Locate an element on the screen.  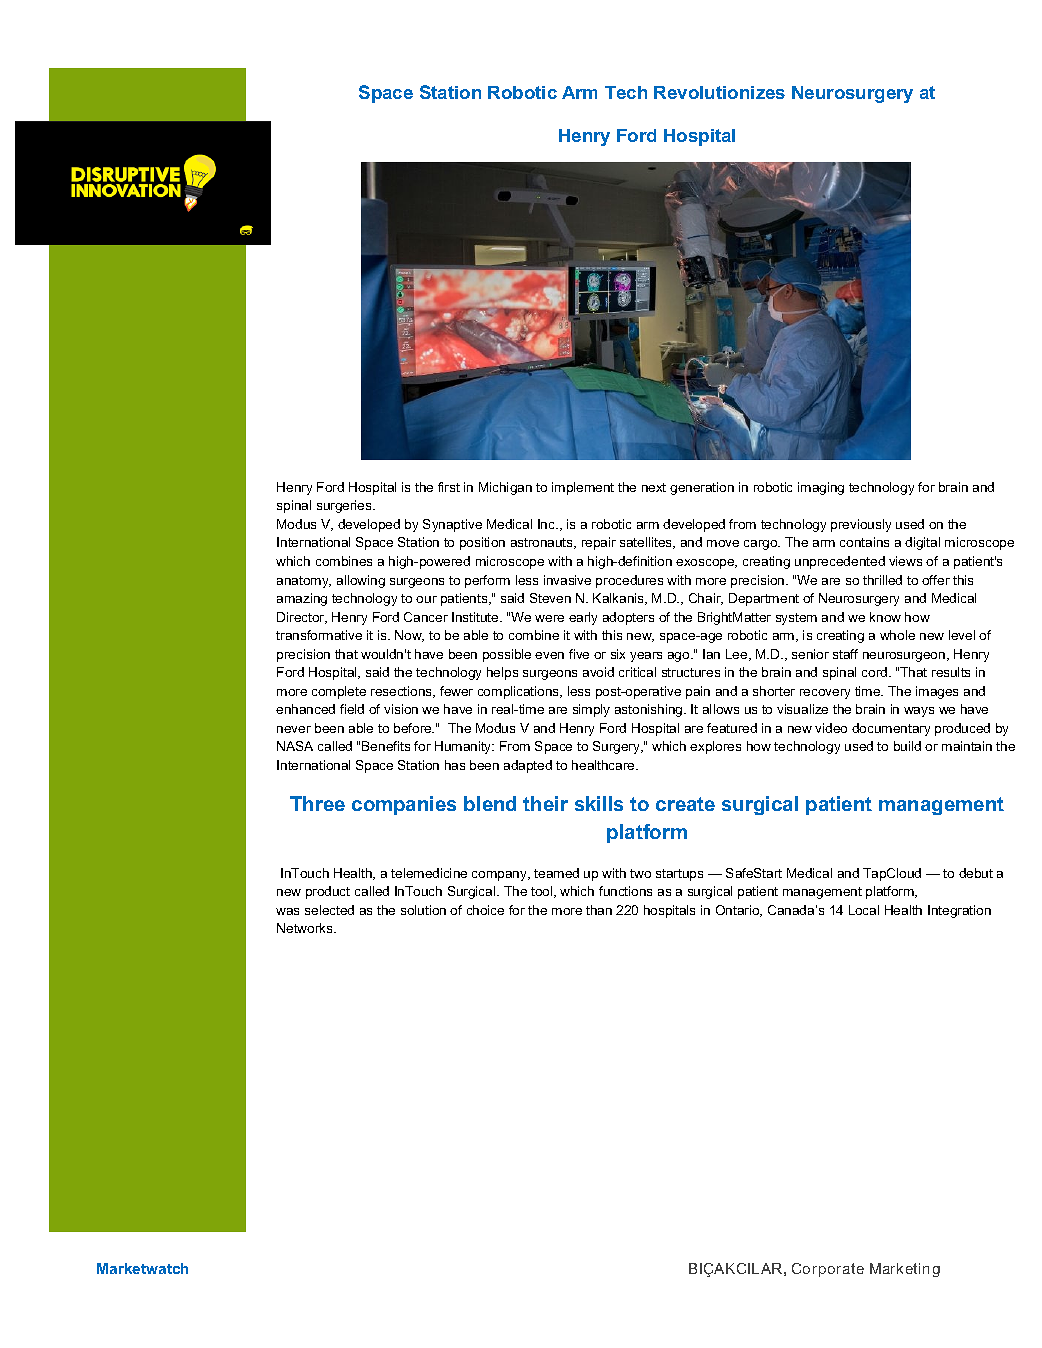
surgeries is located at coordinates (345, 506).
